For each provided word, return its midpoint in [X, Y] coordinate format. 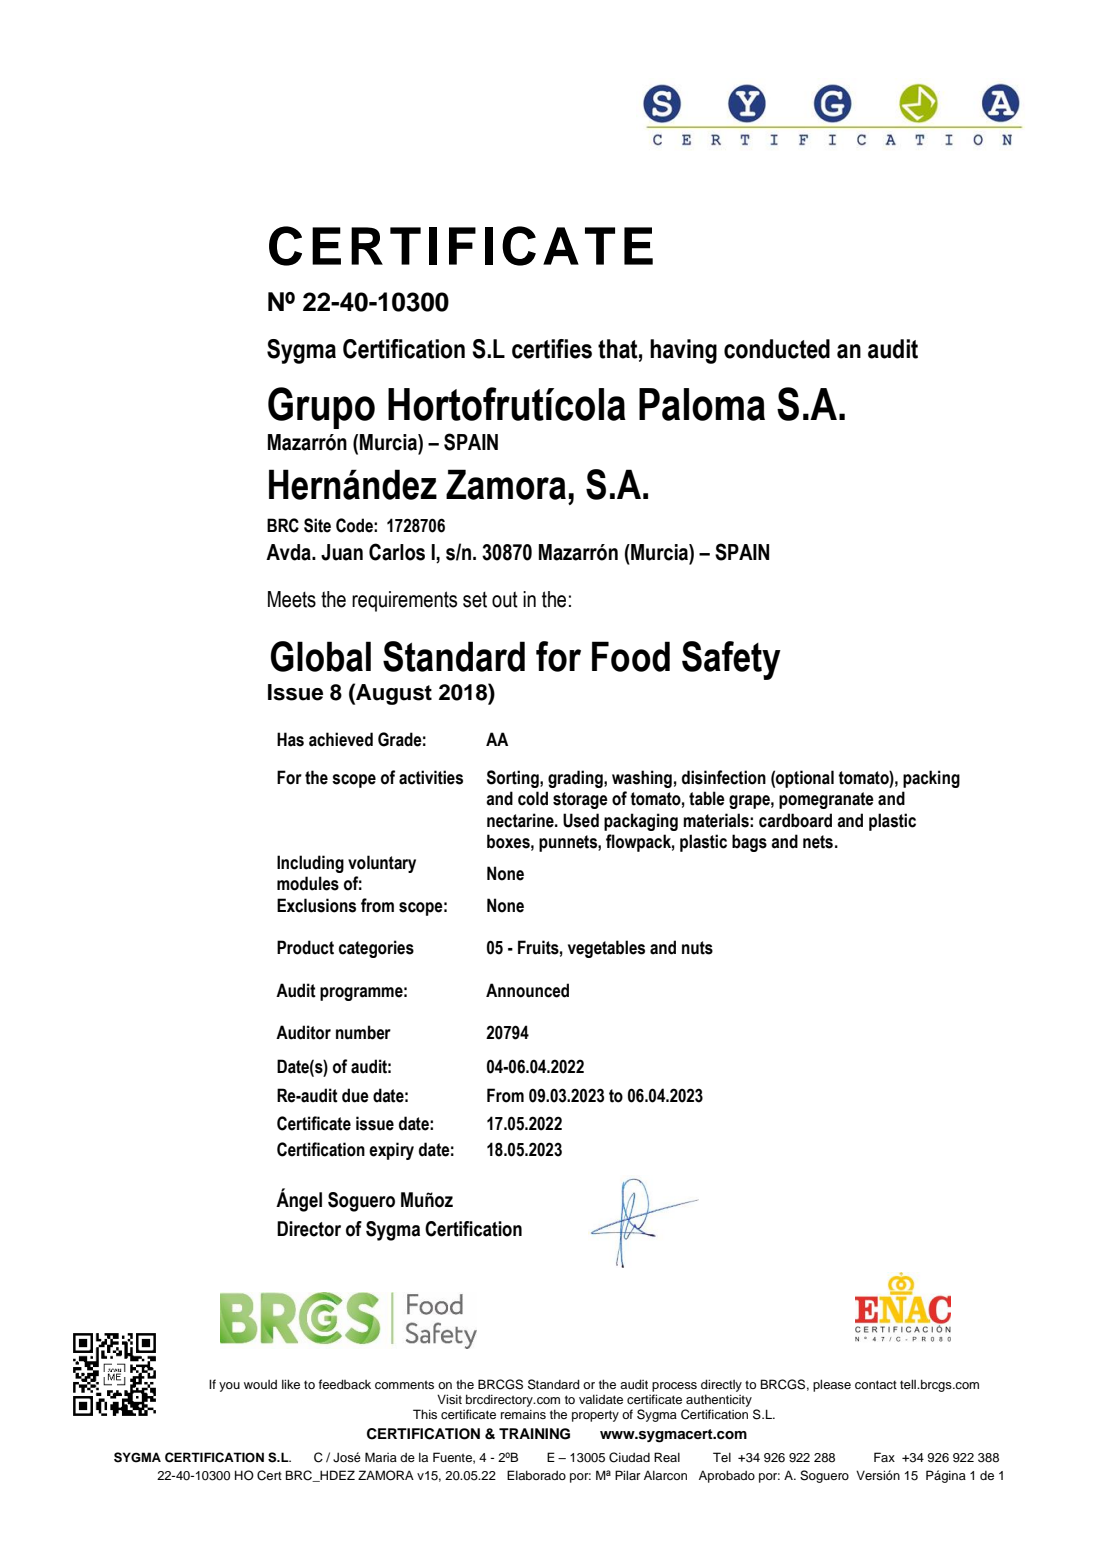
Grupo [321, 408]
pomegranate [826, 800]
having [683, 351]
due [355, 1095]
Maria [381, 1457]
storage [580, 800]
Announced [527, 990]
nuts [697, 948]
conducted [777, 349]
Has [290, 739]
